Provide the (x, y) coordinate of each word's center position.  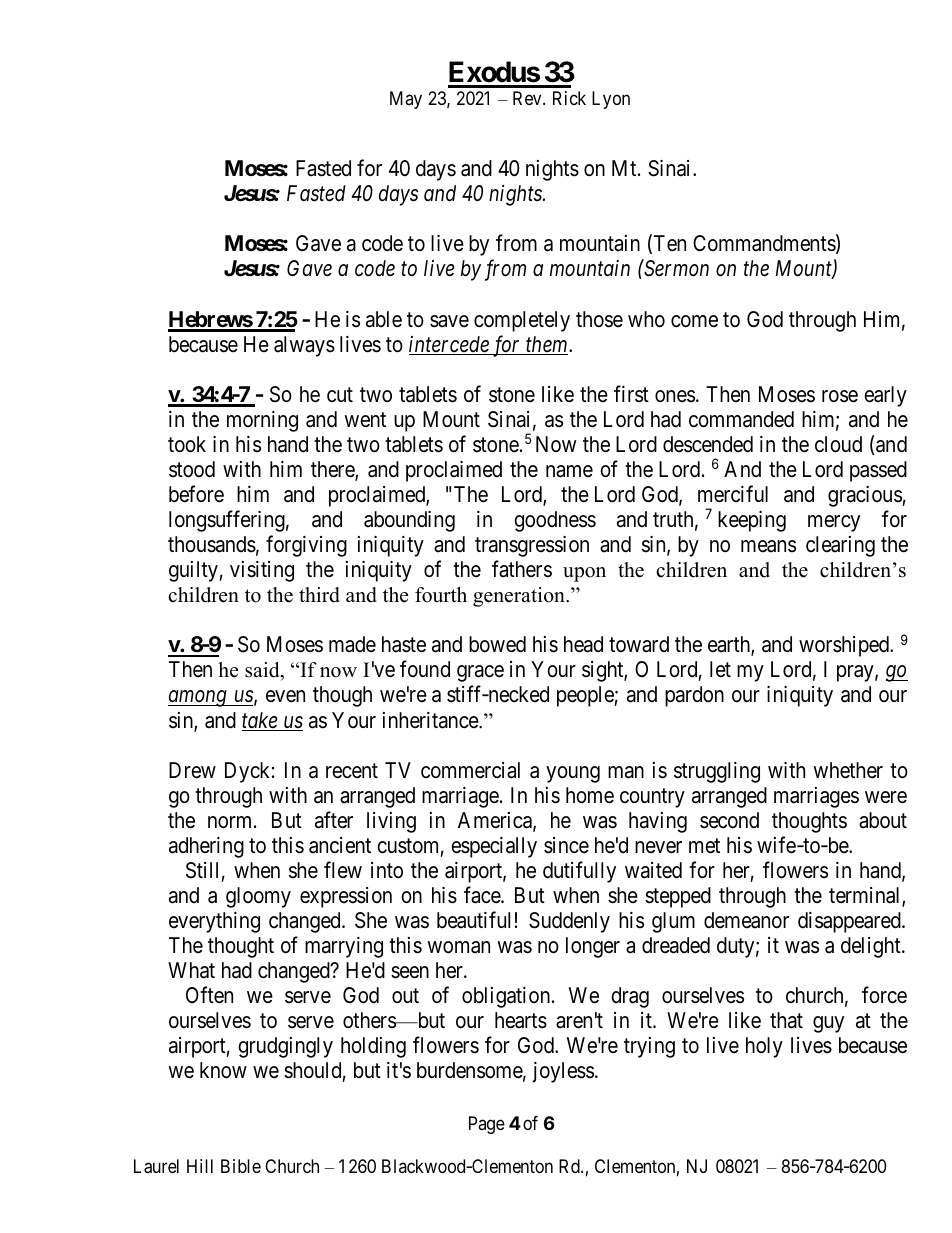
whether (848, 770)
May (406, 100)
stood (192, 469)
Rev (528, 98)
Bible (241, 1166)
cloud (838, 444)
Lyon (611, 100)
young (573, 774)
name (569, 471)
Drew (192, 770)
